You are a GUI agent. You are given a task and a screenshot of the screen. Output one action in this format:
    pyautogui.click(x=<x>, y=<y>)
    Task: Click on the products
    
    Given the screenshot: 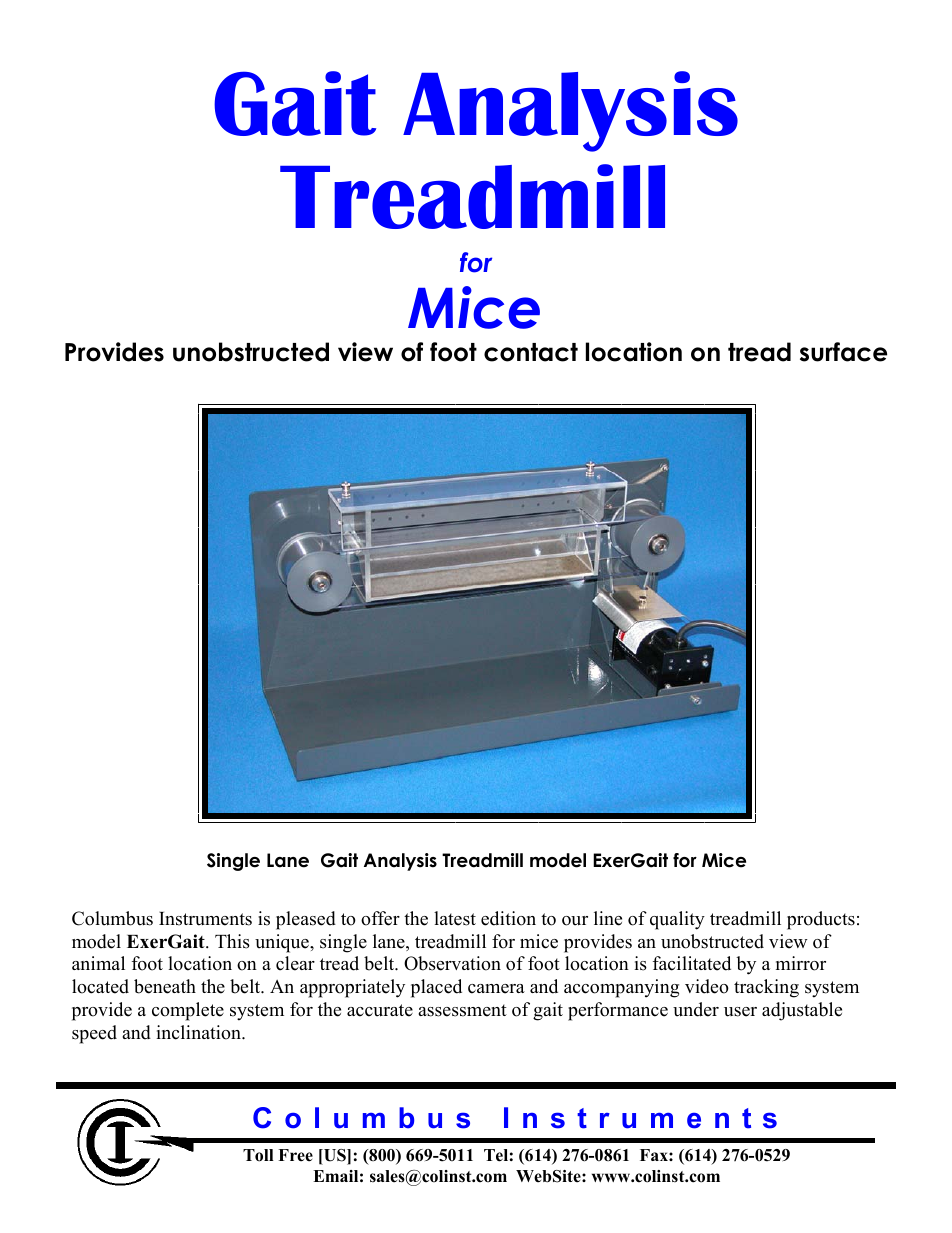 What is the action you would take?
    pyautogui.click(x=821, y=920)
